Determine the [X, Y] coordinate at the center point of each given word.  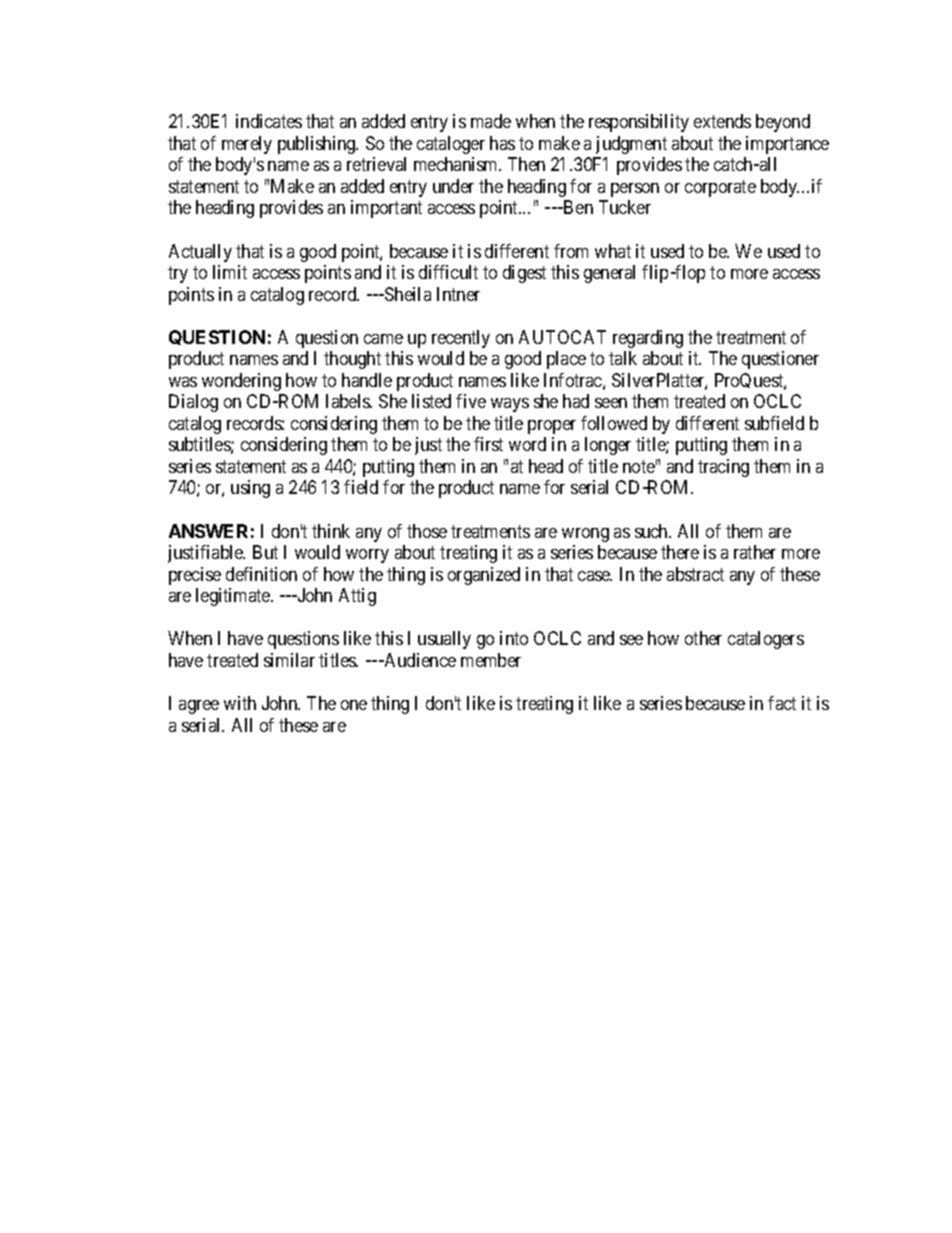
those [427, 531]
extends [722, 121]
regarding [648, 339]
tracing [723, 468]
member [491, 660]
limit [230, 272]
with [240, 703]
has [502, 143]
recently [461, 339]
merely [247, 145]
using [250, 489]
